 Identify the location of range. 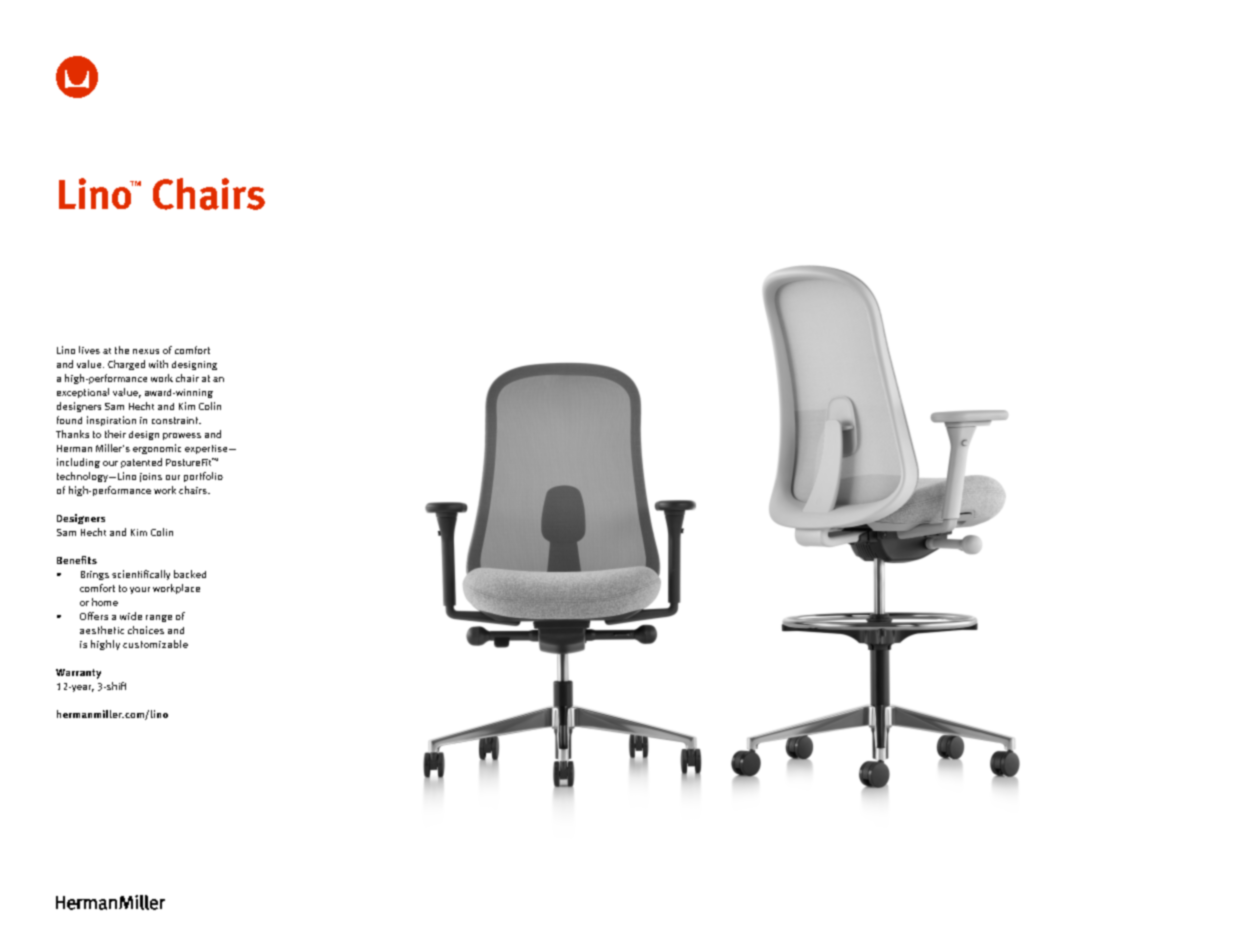
(159, 618).
